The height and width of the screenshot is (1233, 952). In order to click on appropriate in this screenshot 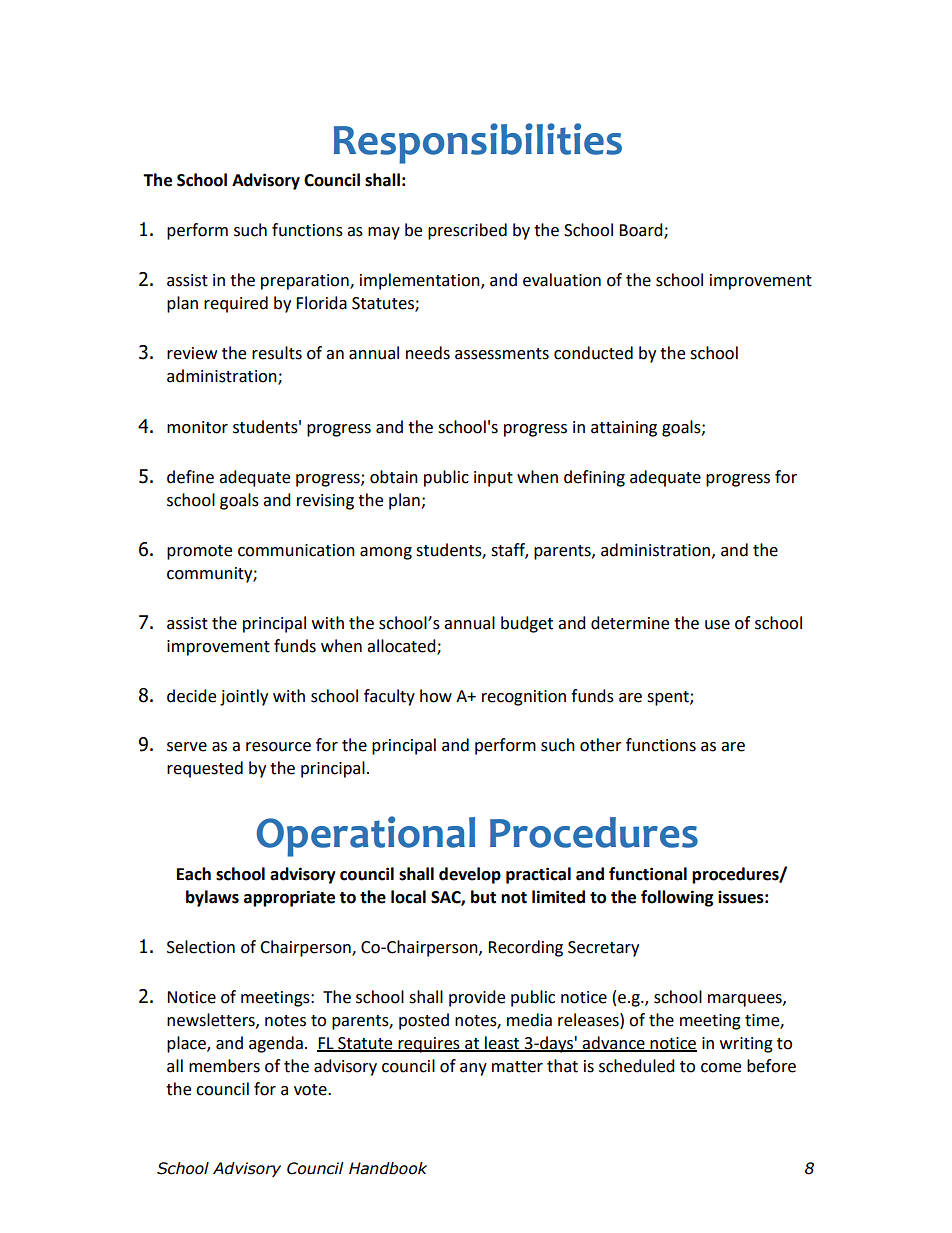, I will do `click(289, 898)`.
